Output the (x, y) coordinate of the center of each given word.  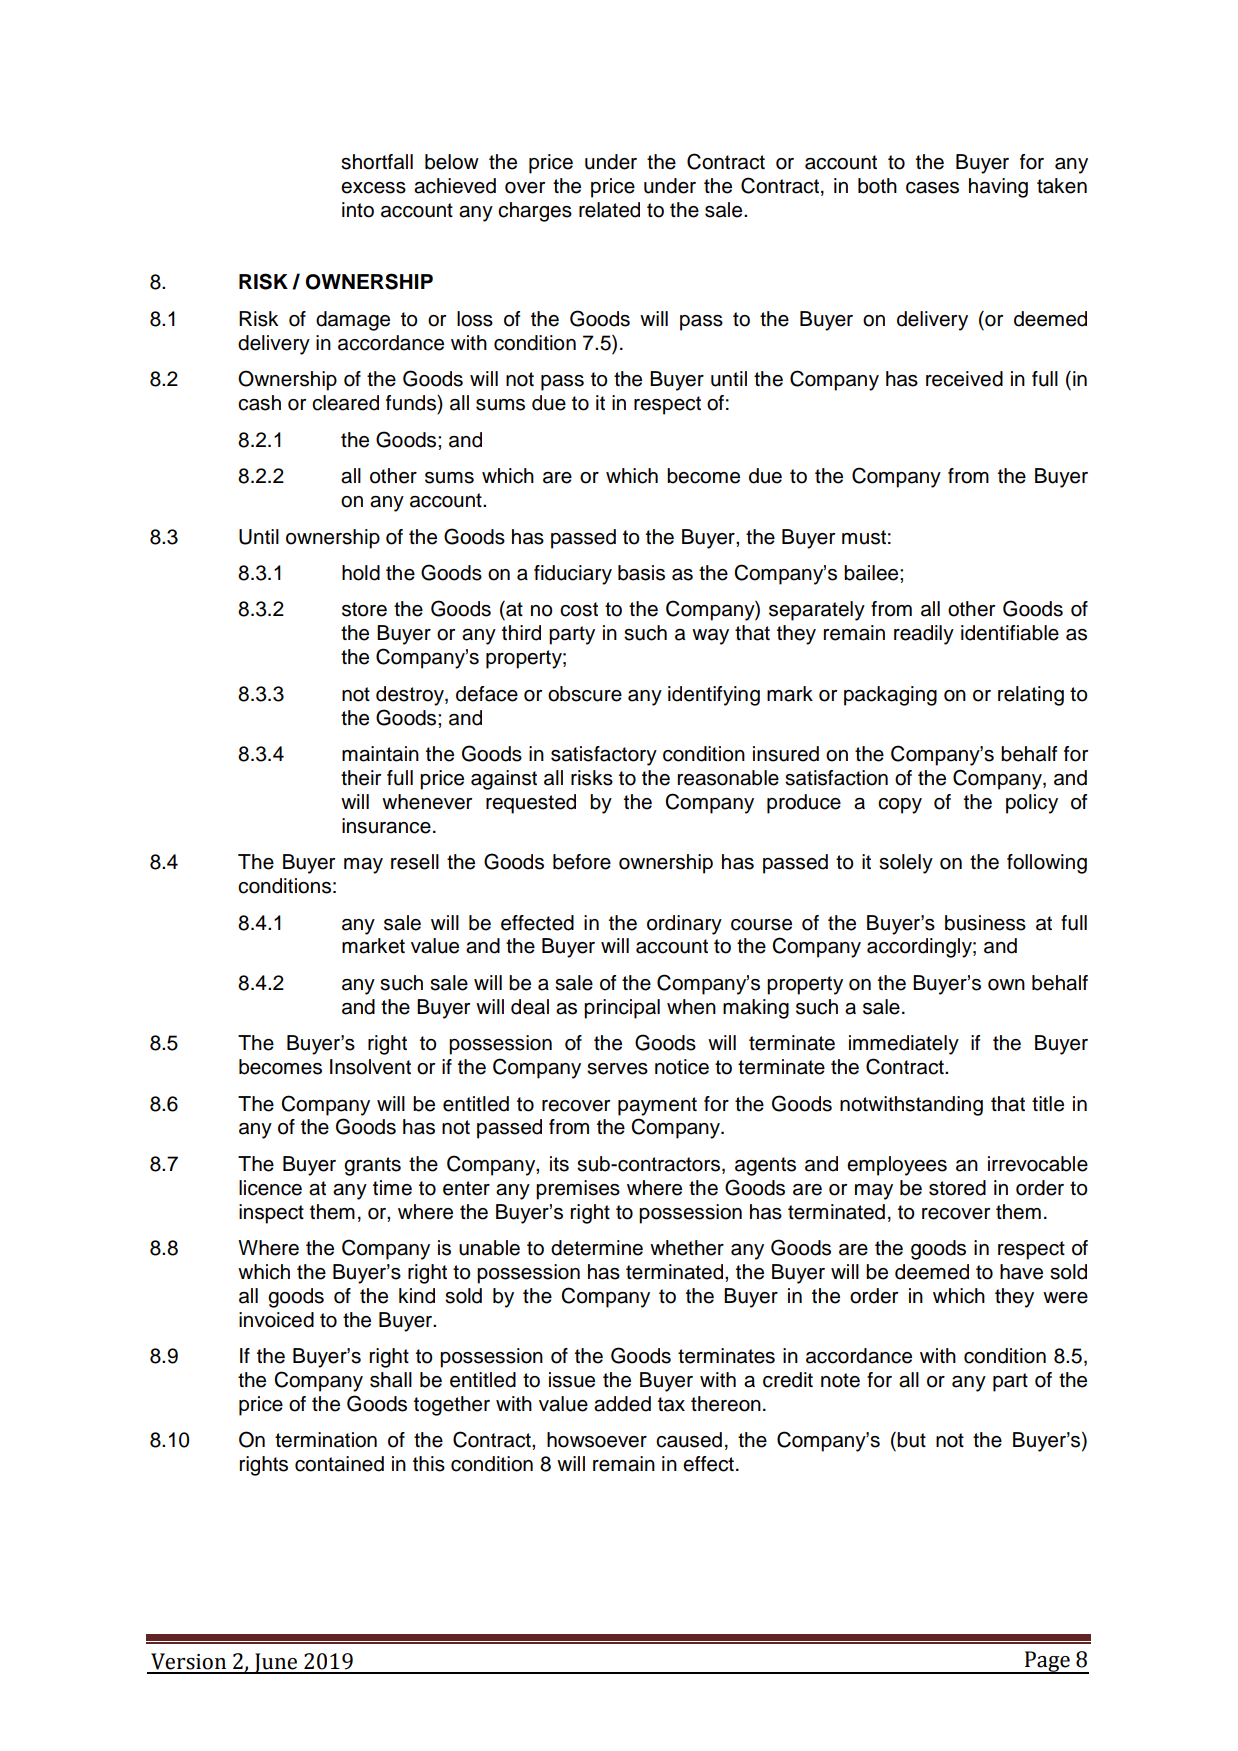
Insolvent (370, 1067)
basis (641, 573)
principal (622, 1009)
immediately (904, 1045)
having (998, 188)
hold (361, 573)
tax (671, 1404)
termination (326, 1440)
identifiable (1010, 633)
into (358, 210)
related (609, 210)
